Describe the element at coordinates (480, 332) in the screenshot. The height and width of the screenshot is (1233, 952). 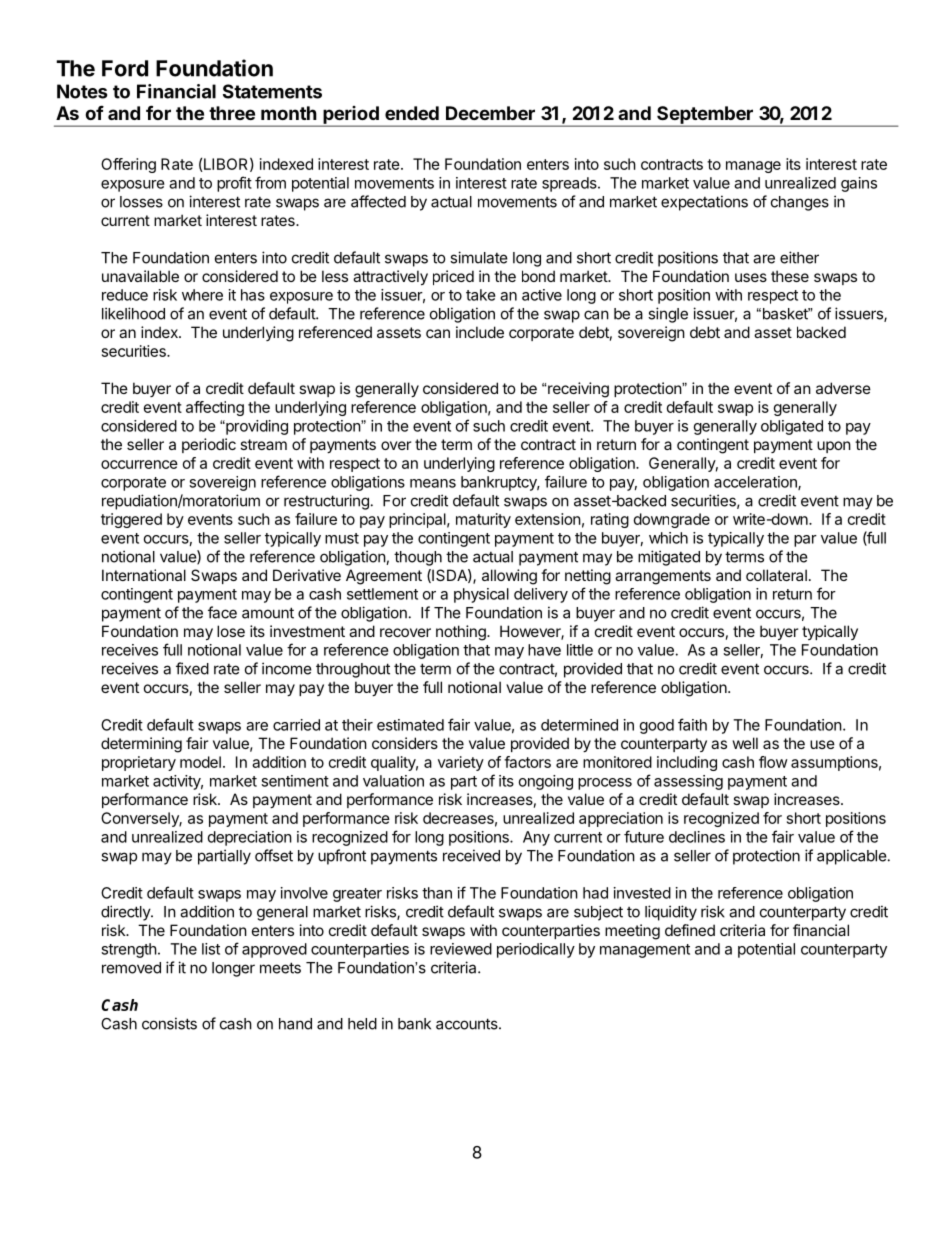
I see `include` at that location.
